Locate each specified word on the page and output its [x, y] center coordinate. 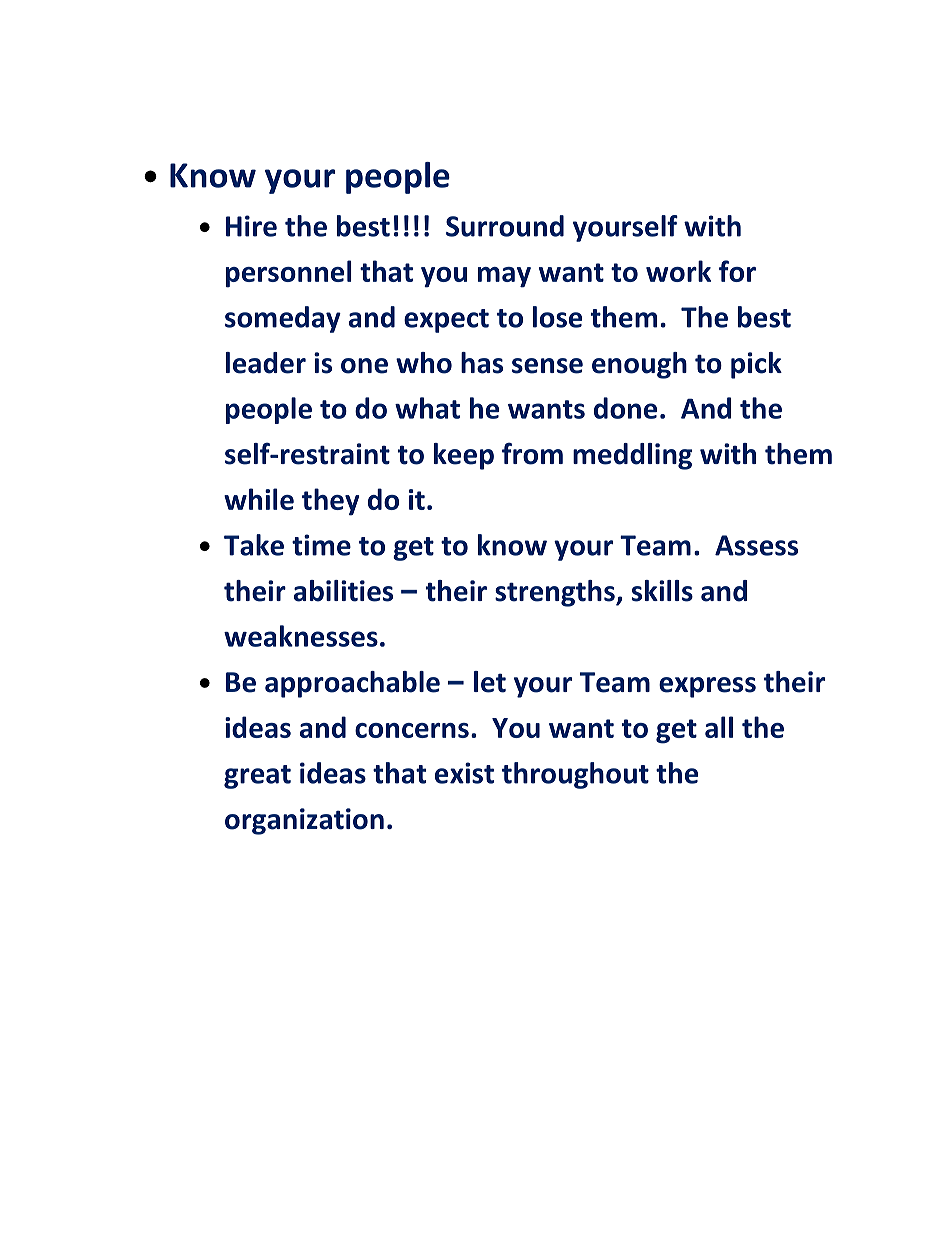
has [482, 363]
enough [639, 365]
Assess [756, 545]
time [321, 545]
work [678, 271]
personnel [289, 274]
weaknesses [301, 636]
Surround [505, 226]
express [707, 687]
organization [304, 821]
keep [464, 456]
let [490, 682]
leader [266, 363]
